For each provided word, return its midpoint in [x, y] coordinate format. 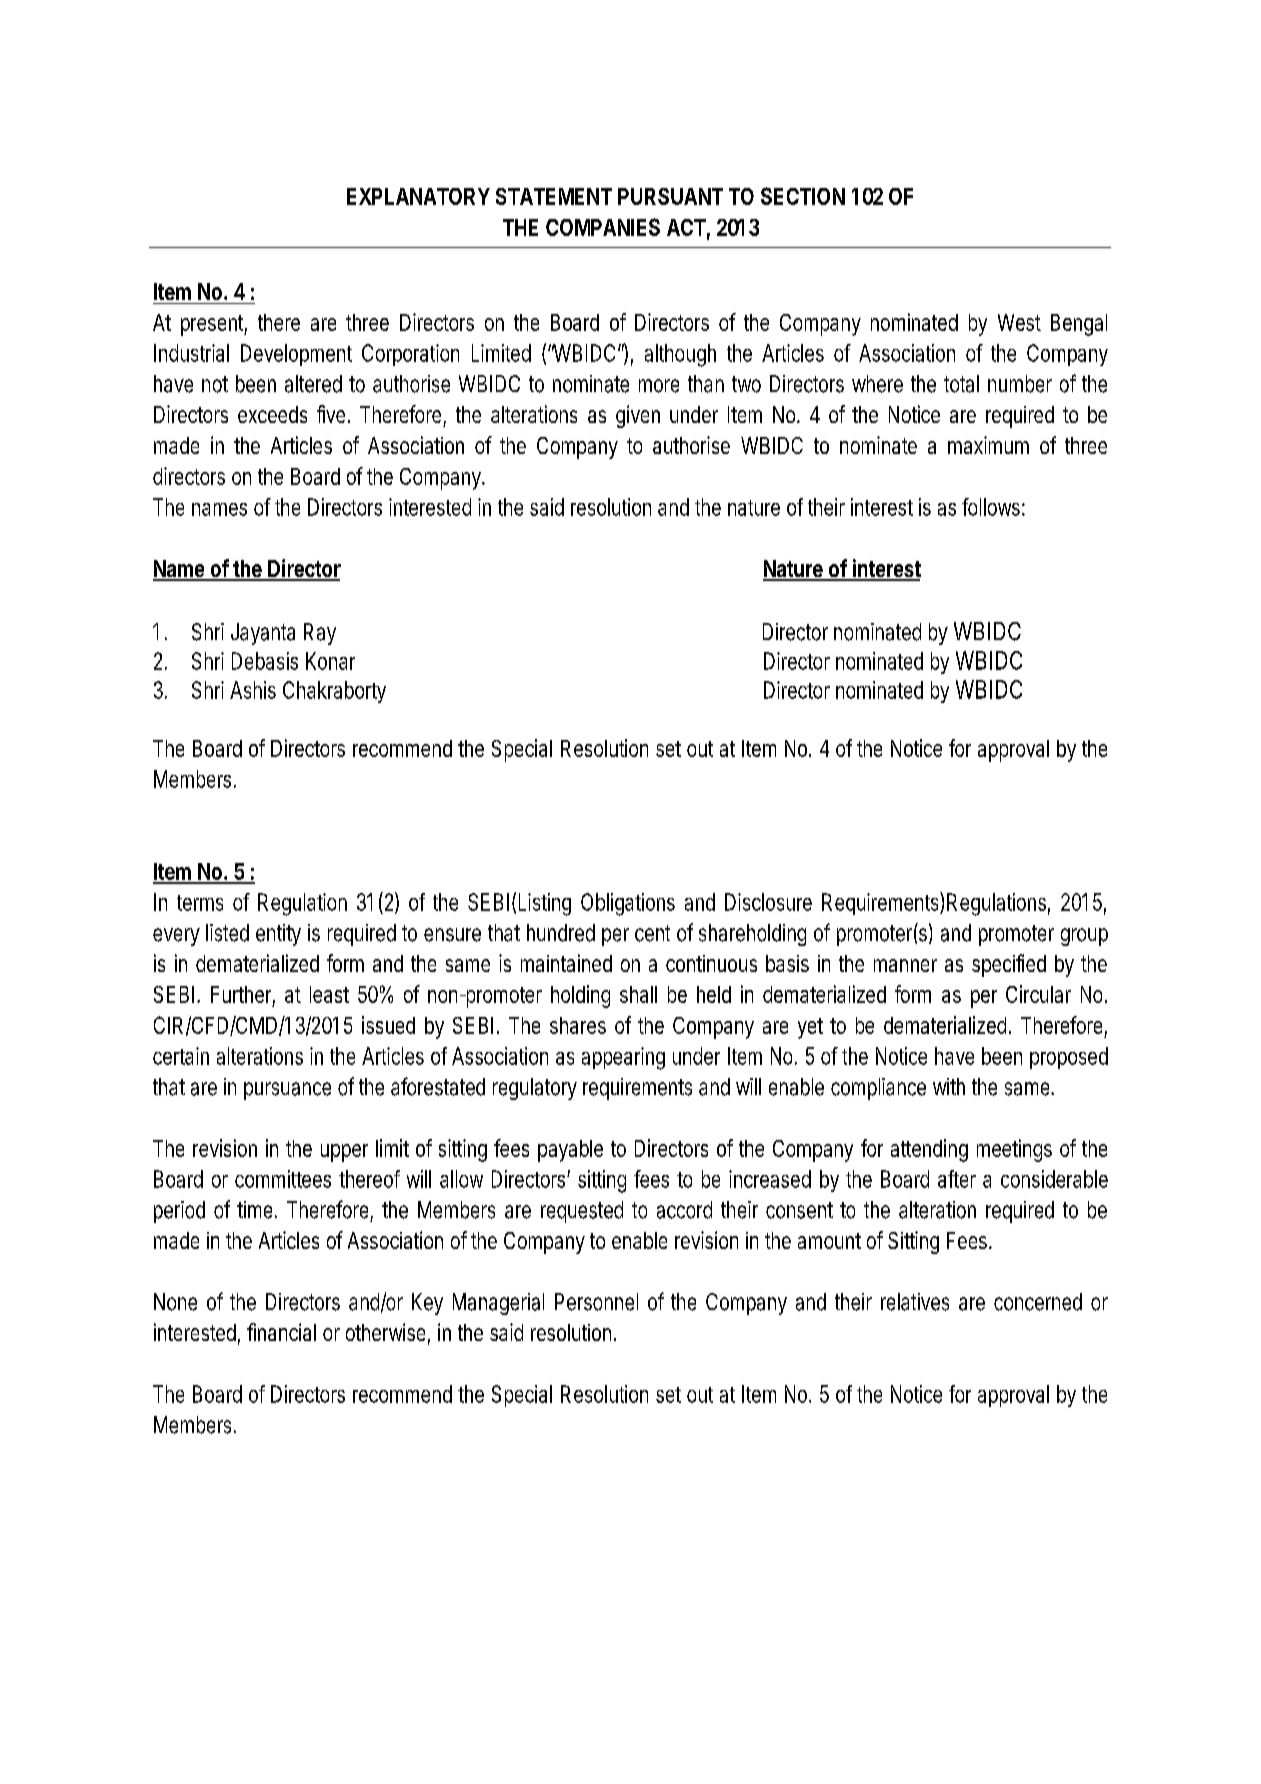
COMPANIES [603, 227]
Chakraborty [334, 692]
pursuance [287, 1091]
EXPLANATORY [418, 196]
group [1084, 937]
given [638, 416]
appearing [623, 1058]
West [1019, 322]
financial [281, 1332]
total [961, 384]
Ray [320, 634]
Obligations [628, 904]
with [949, 1086]
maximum [988, 445]
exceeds [272, 414]
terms [200, 903]
